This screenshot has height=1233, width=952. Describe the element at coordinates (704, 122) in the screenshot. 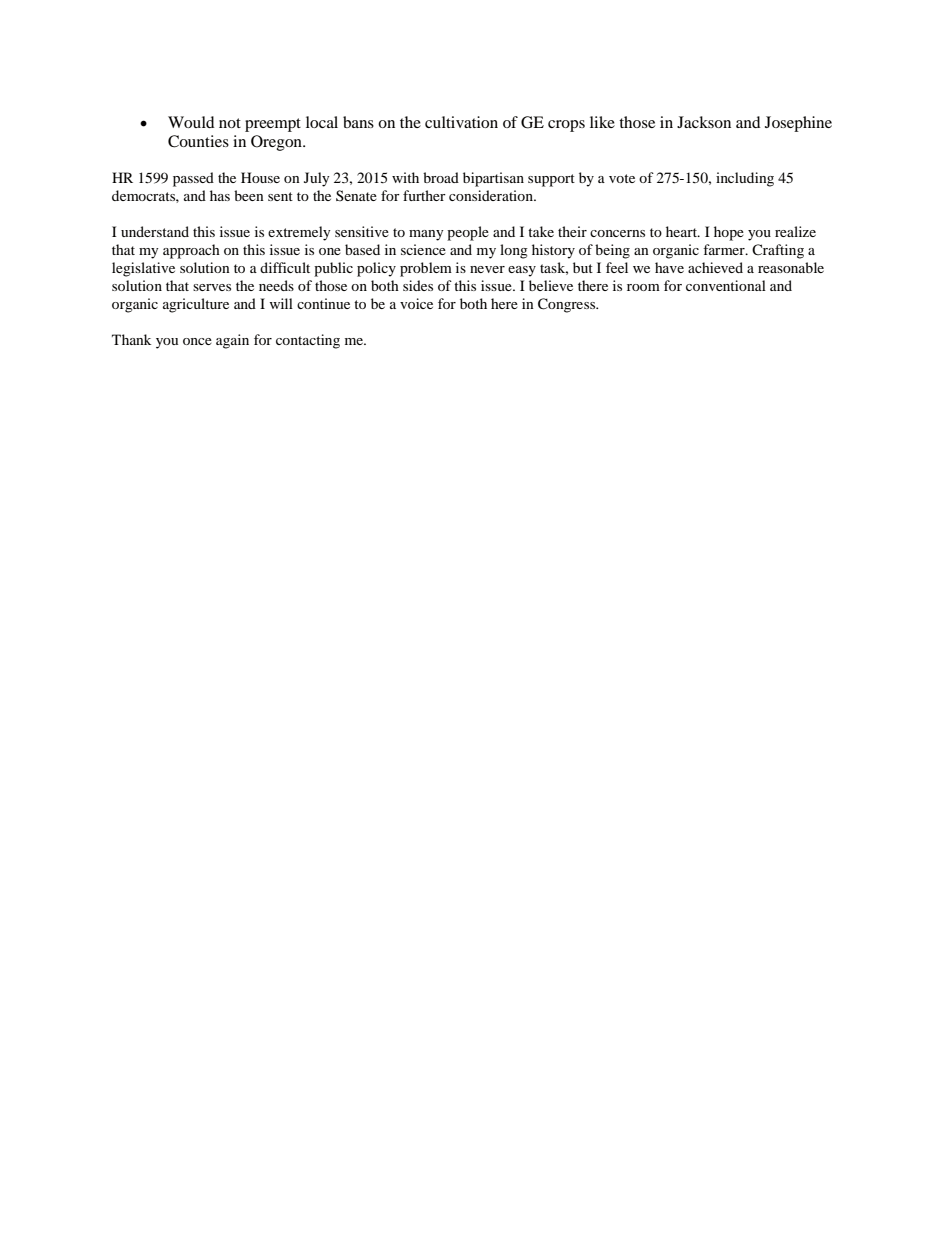

I see `Jackson` at that location.
